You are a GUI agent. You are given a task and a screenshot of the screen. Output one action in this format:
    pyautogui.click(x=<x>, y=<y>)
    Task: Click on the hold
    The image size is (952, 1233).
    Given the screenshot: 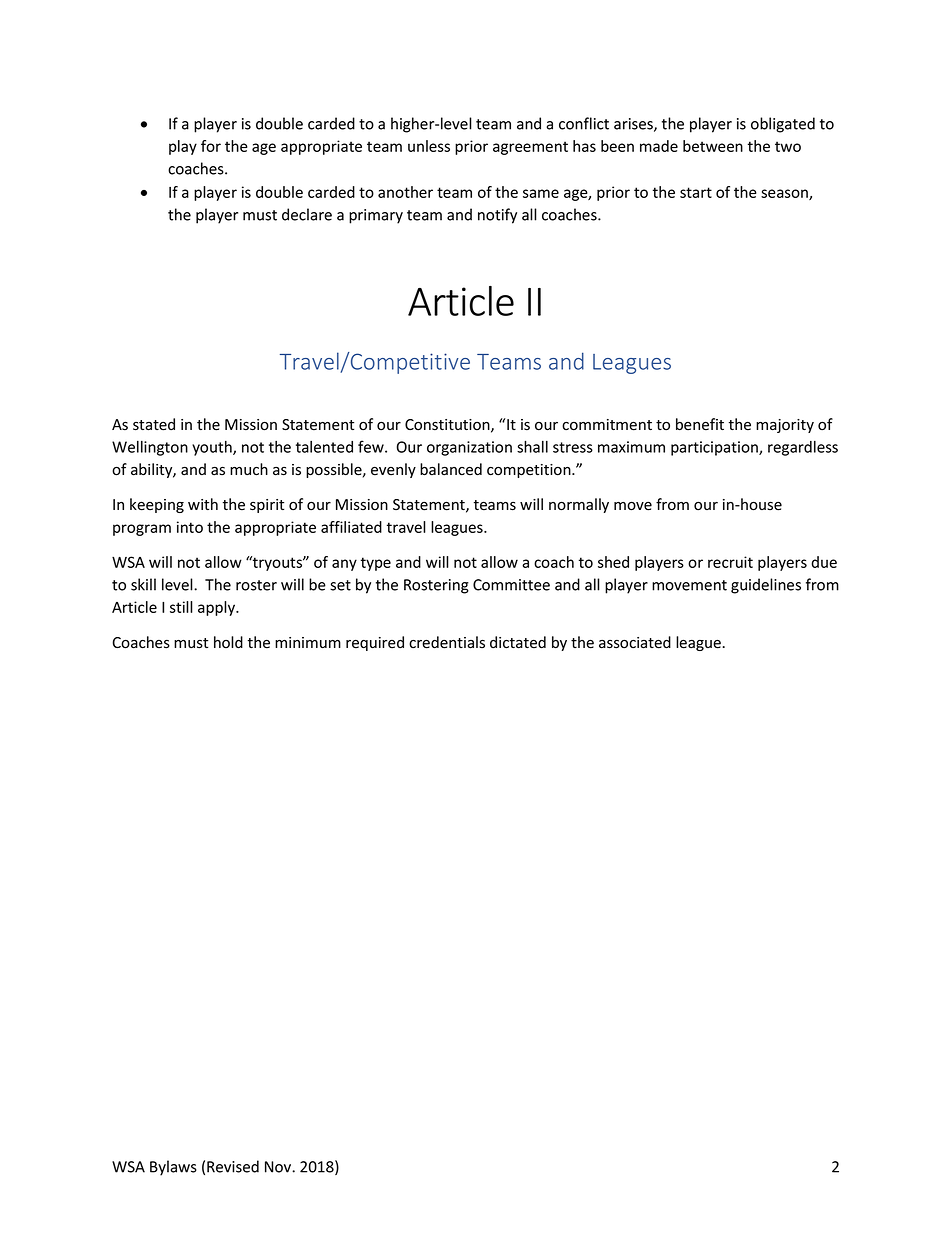 What is the action you would take?
    pyautogui.click(x=228, y=642)
